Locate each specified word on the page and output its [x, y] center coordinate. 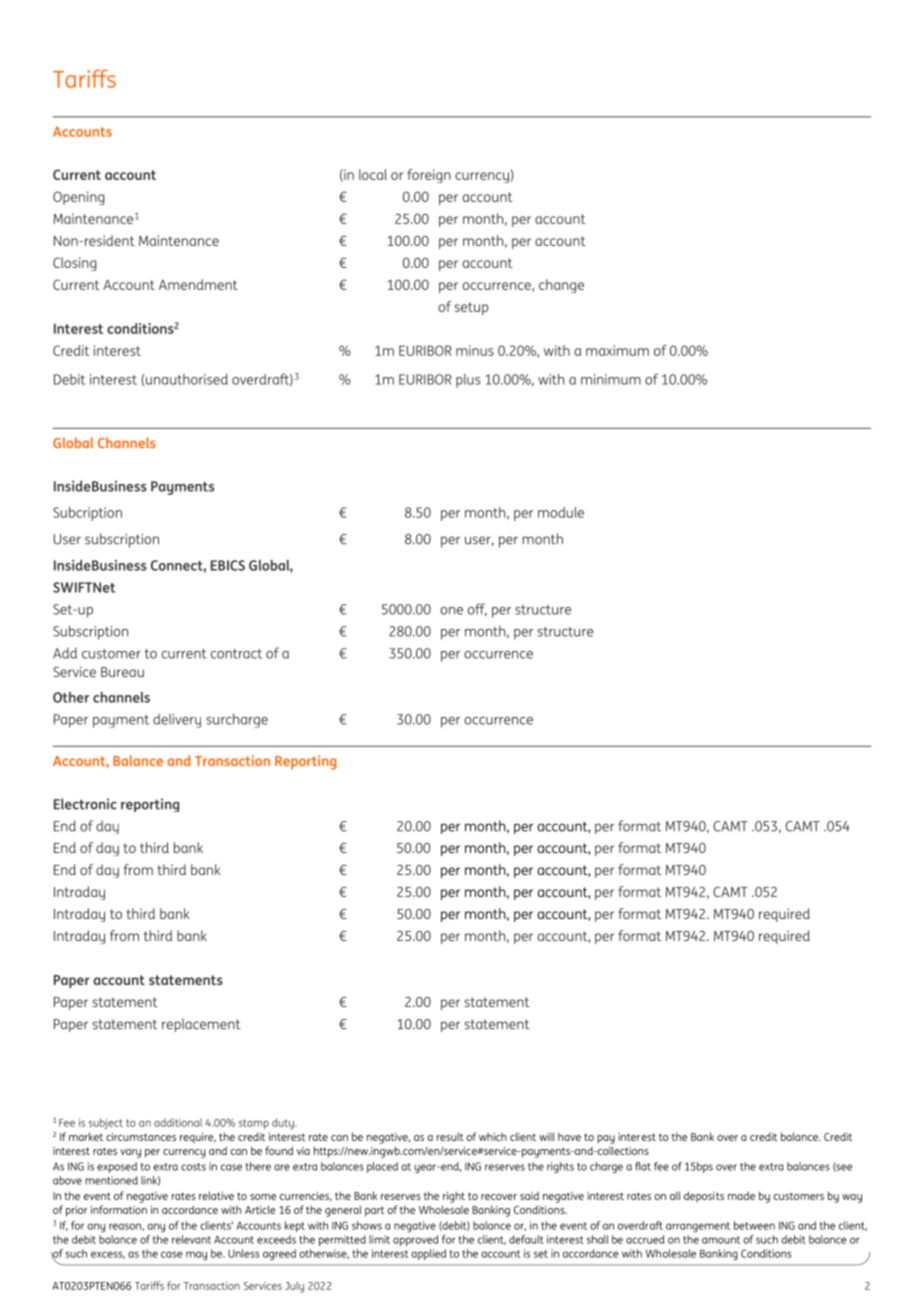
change [561, 286]
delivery [177, 721]
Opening [78, 198]
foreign [429, 176]
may [196, 1256]
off [477, 610]
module [561, 512]
